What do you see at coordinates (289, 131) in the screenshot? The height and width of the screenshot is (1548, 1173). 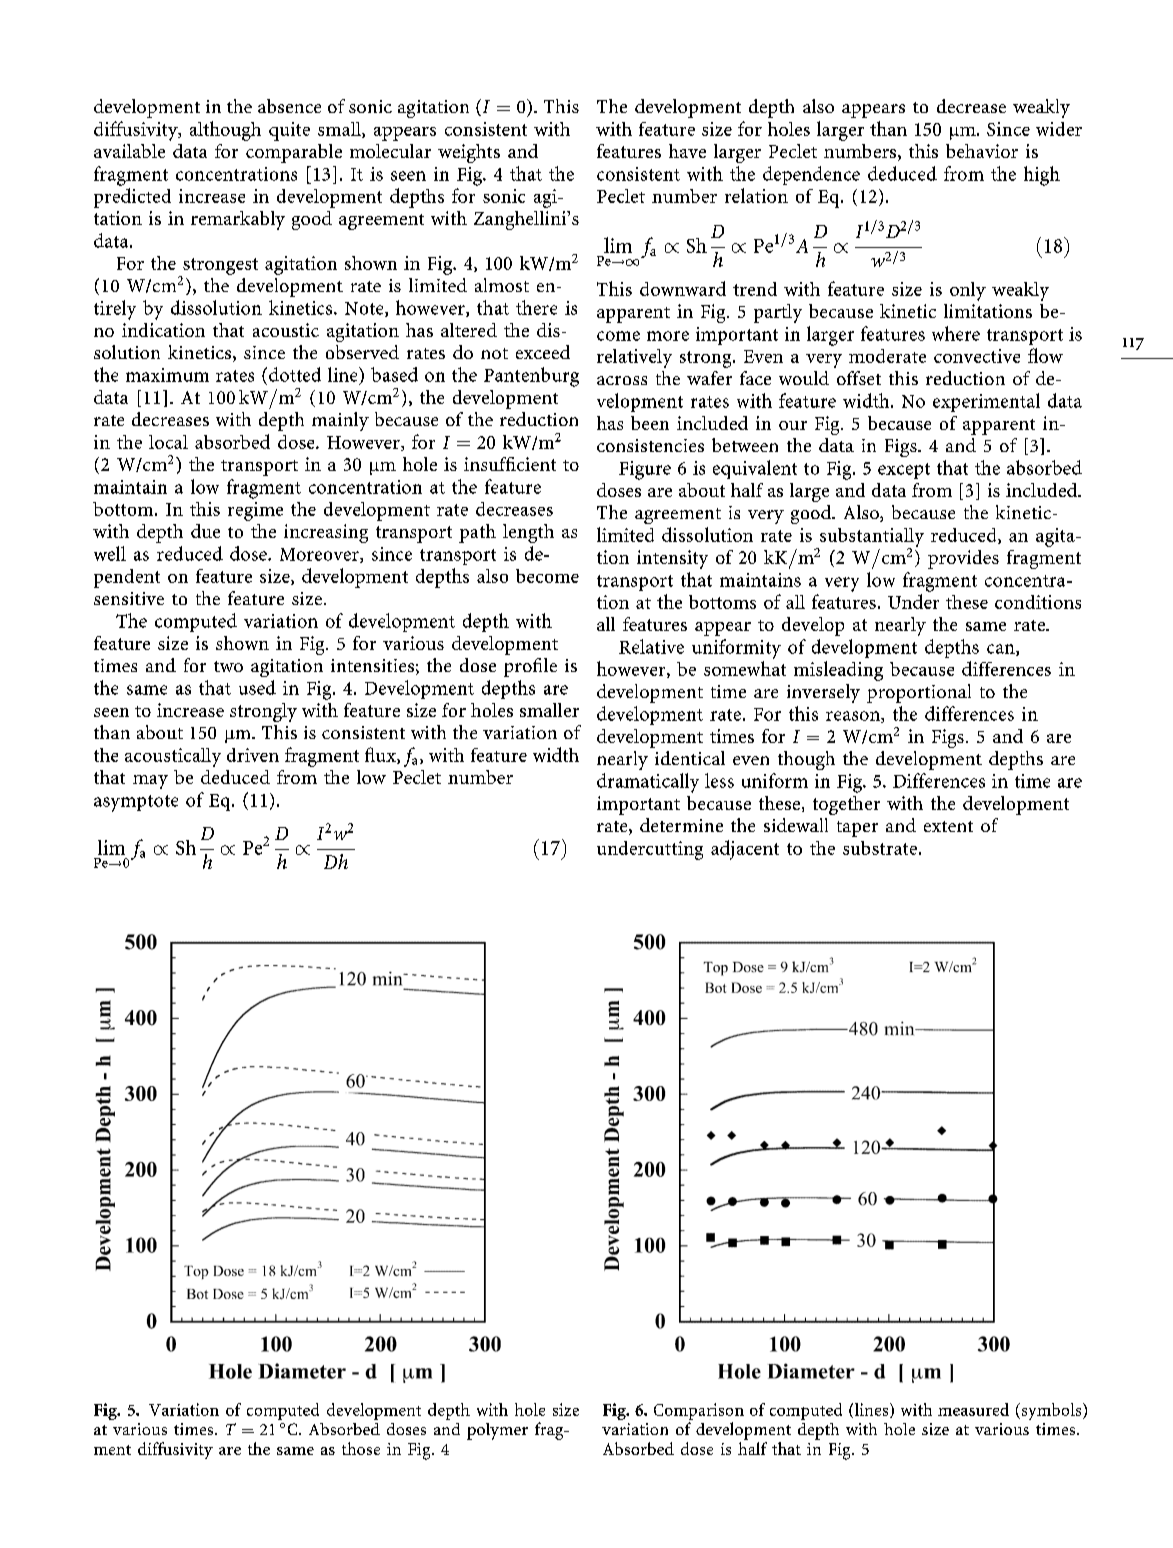 I see `quite` at bounding box center [289, 131].
